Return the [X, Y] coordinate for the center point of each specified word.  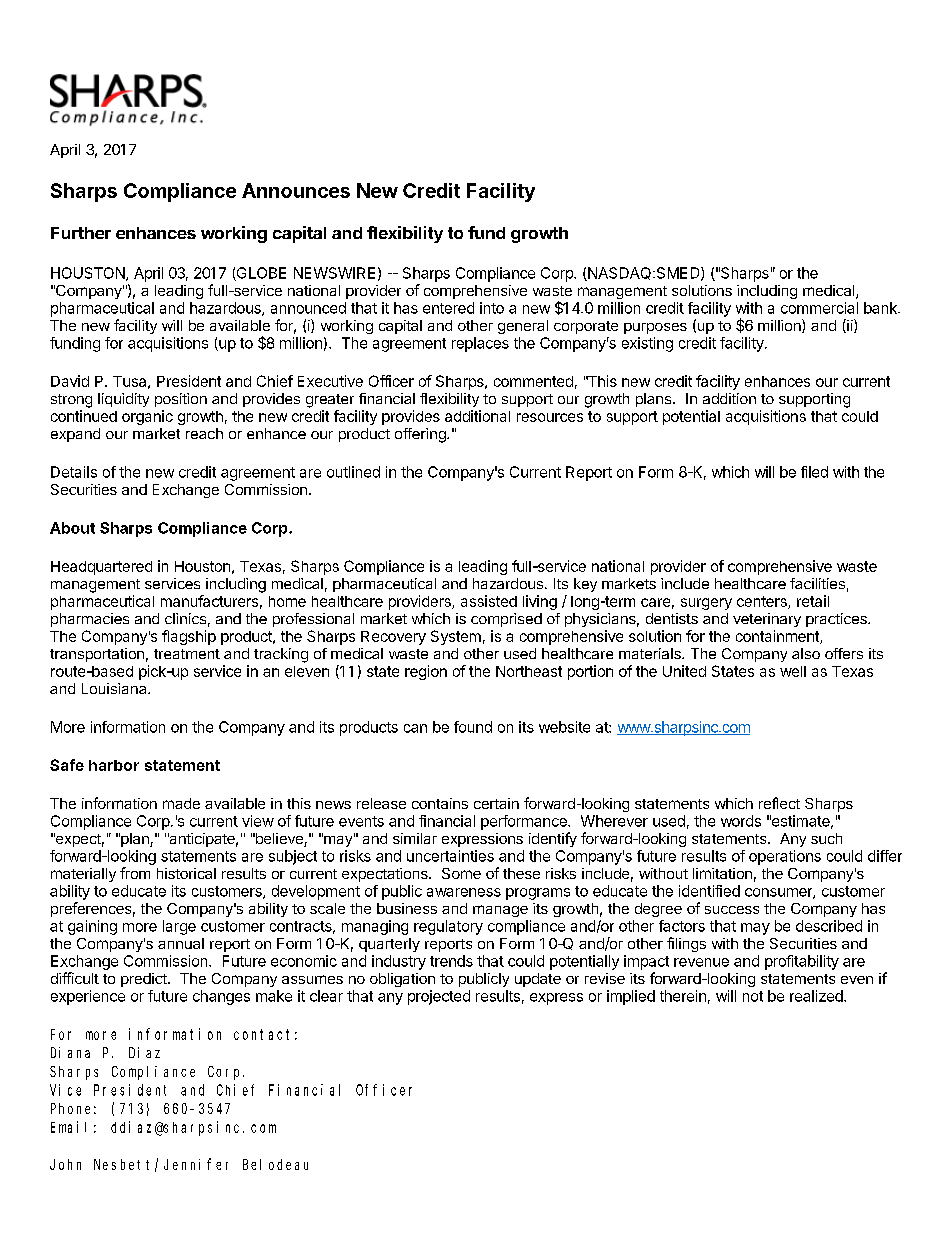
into [492, 308]
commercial [819, 308]
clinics [185, 618]
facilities [817, 583]
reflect [779, 803]
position [181, 400]
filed [814, 472]
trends [451, 961]
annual [181, 943]
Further [81, 233]
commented [533, 381]
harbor [114, 765]
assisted [489, 601]
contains [440, 803]
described [829, 926]
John [65, 1164]
